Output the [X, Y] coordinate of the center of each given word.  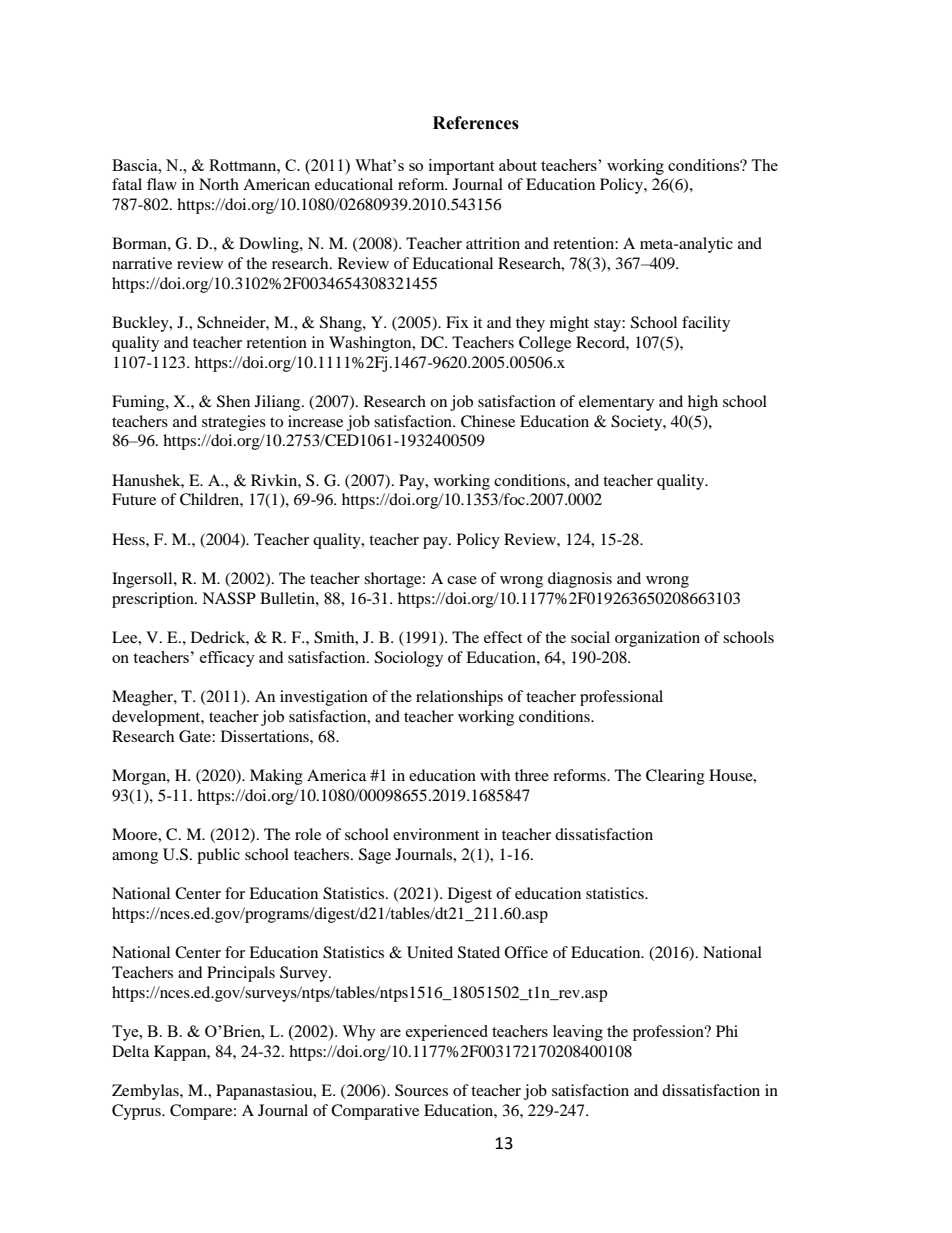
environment [436, 834]
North [219, 184]
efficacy [227, 659]
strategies [234, 423]
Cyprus [137, 1112]
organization [657, 639]
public [218, 856]
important [461, 167]
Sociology [409, 659]
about [518, 165]
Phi [727, 1031]
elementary [616, 403]
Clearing [675, 777]
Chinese [488, 421]
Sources [421, 1090]
